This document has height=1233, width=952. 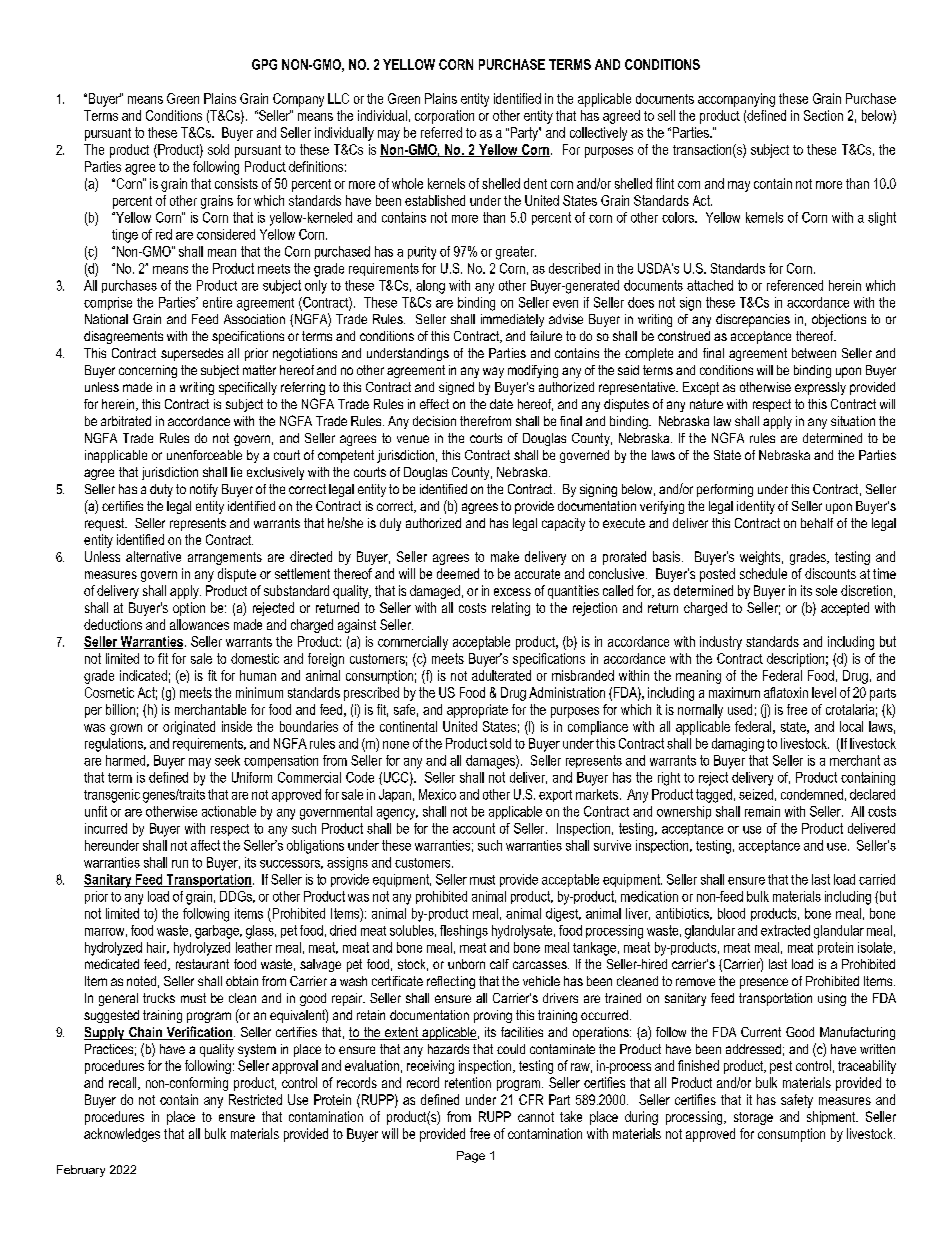 What do you see at coordinates (229, 811) in the document?
I see `actionable` at bounding box center [229, 811].
